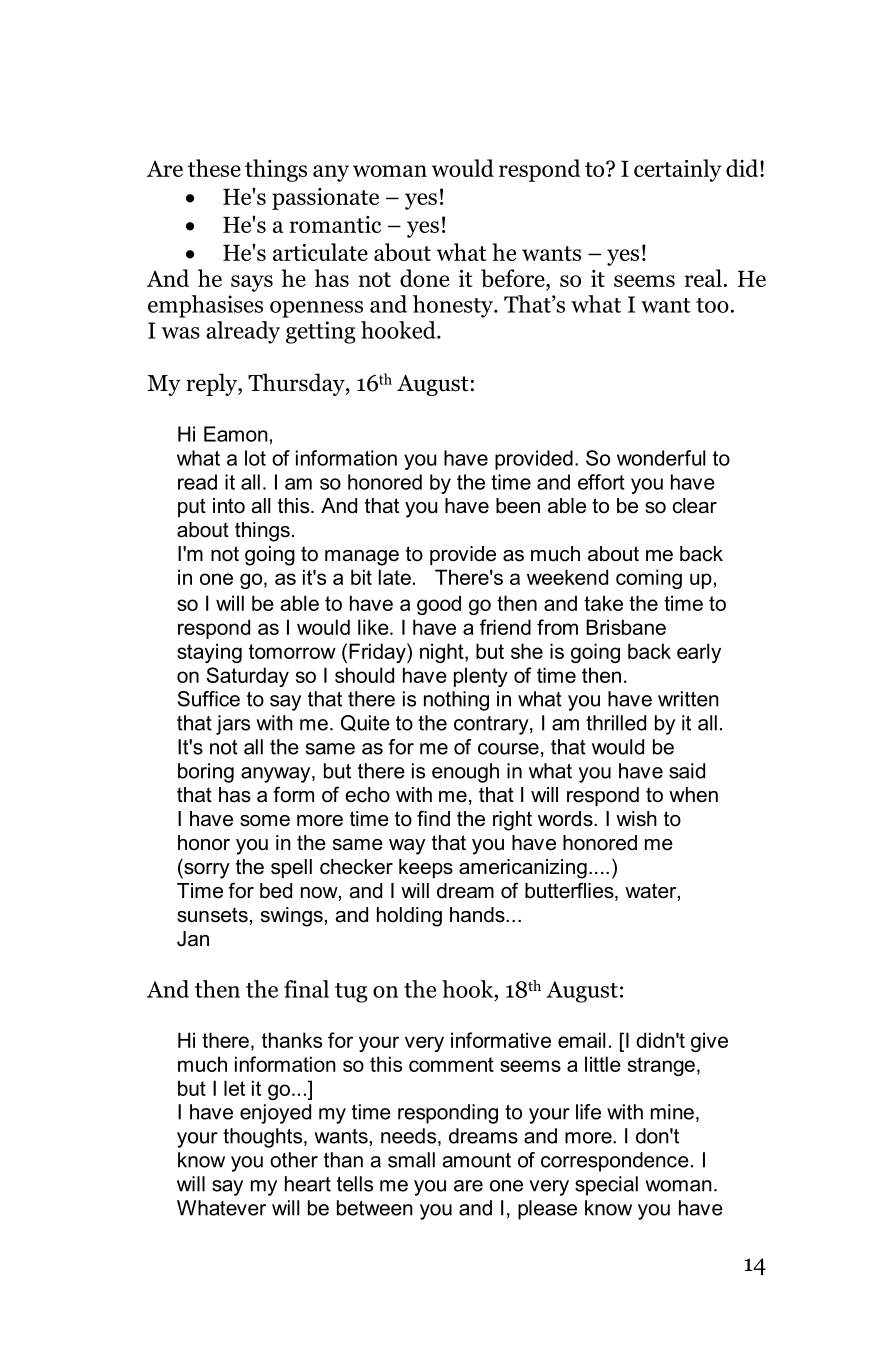 Image resolution: width=896 pixels, height=1351 pixels. Describe the element at coordinates (688, 699) in the image. I see `written` at that location.
